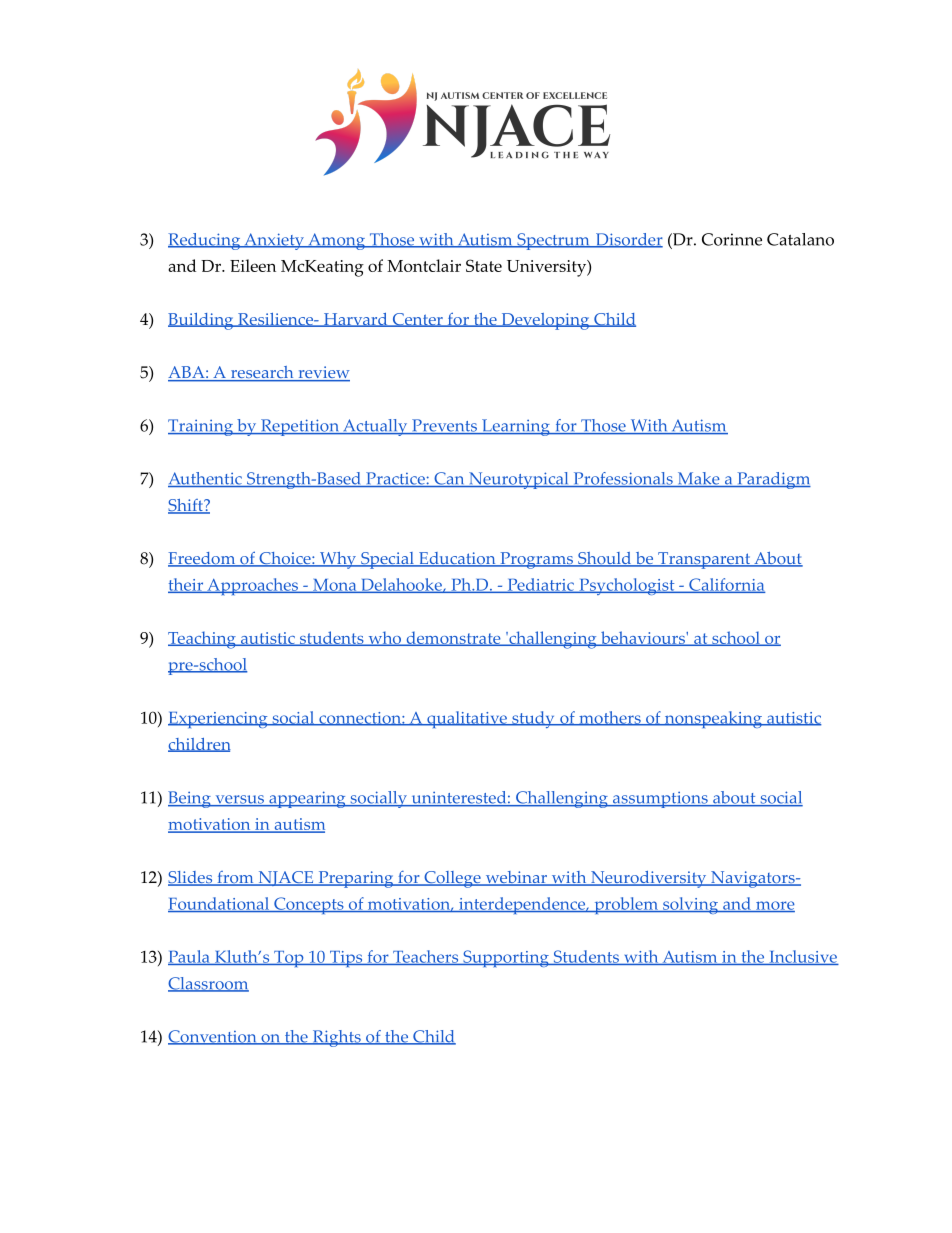  What do you see at coordinates (698, 479) in the screenshot?
I see `Make` at bounding box center [698, 479].
